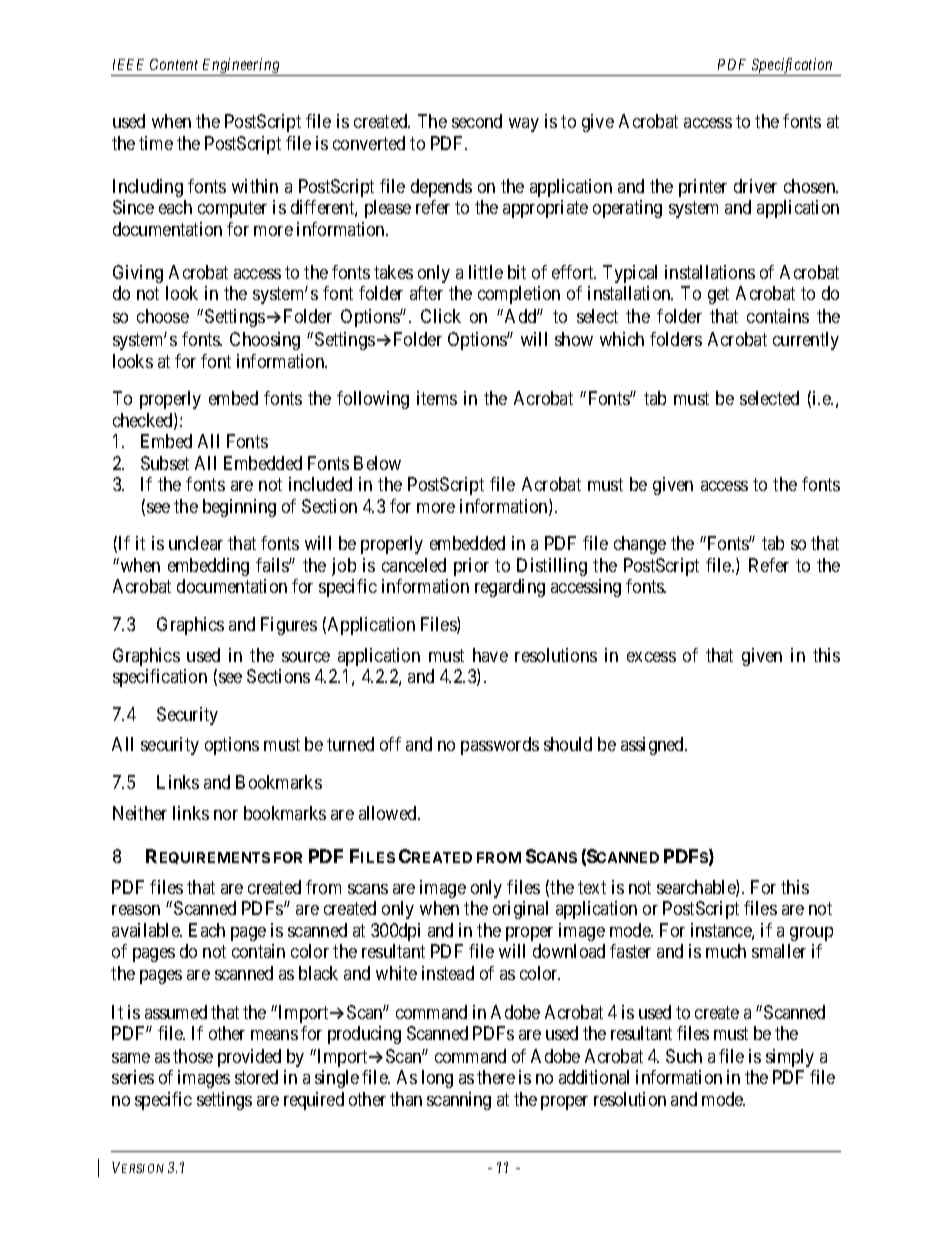  What do you see at coordinates (477, 121) in the screenshot?
I see `second` at bounding box center [477, 121].
